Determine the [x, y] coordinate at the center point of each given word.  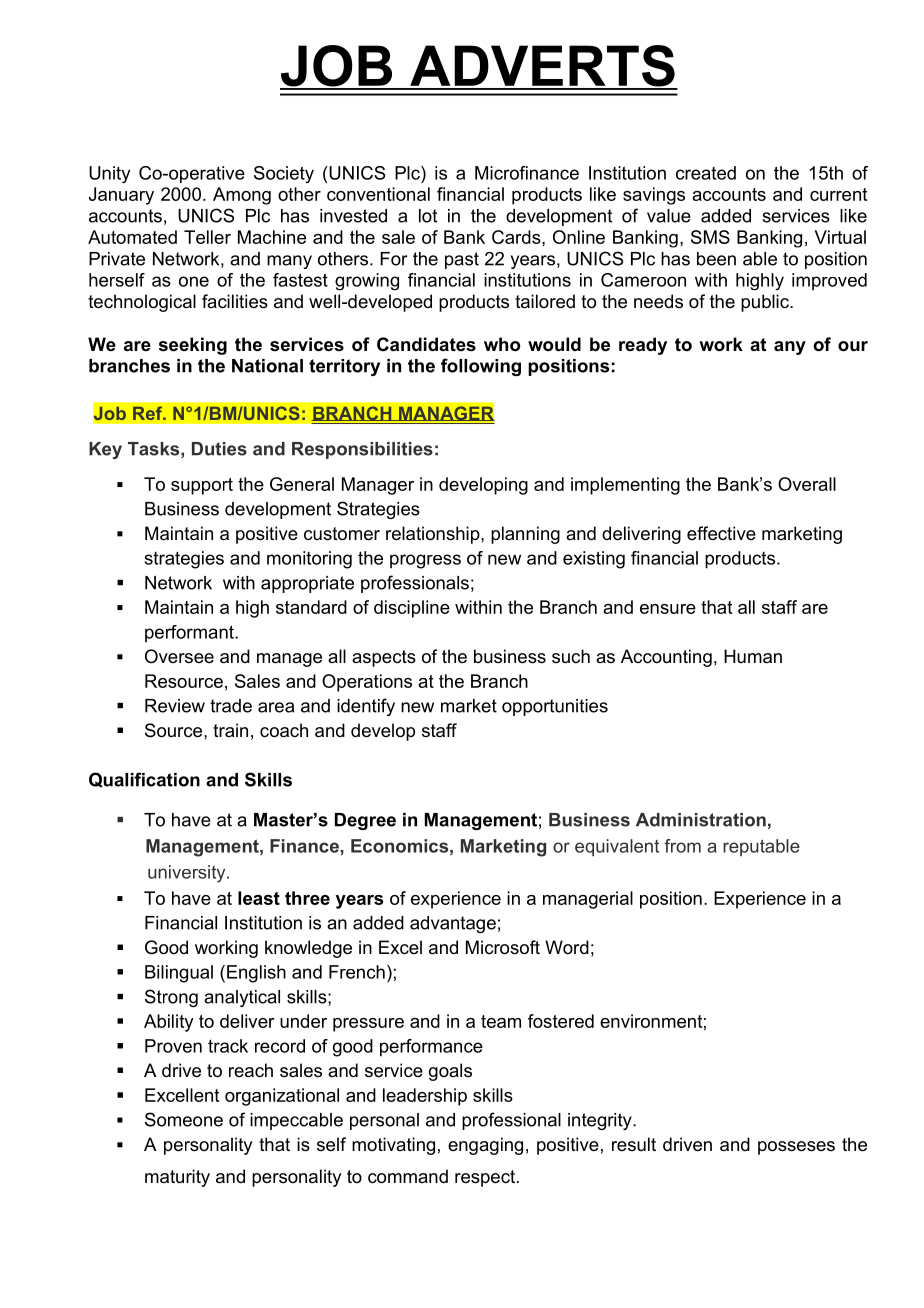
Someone [184, 1119]
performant [190, 633]
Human [753, 656]
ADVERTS [542, 67]
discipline [412, 609]
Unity [109, 174]
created [706, 173]
